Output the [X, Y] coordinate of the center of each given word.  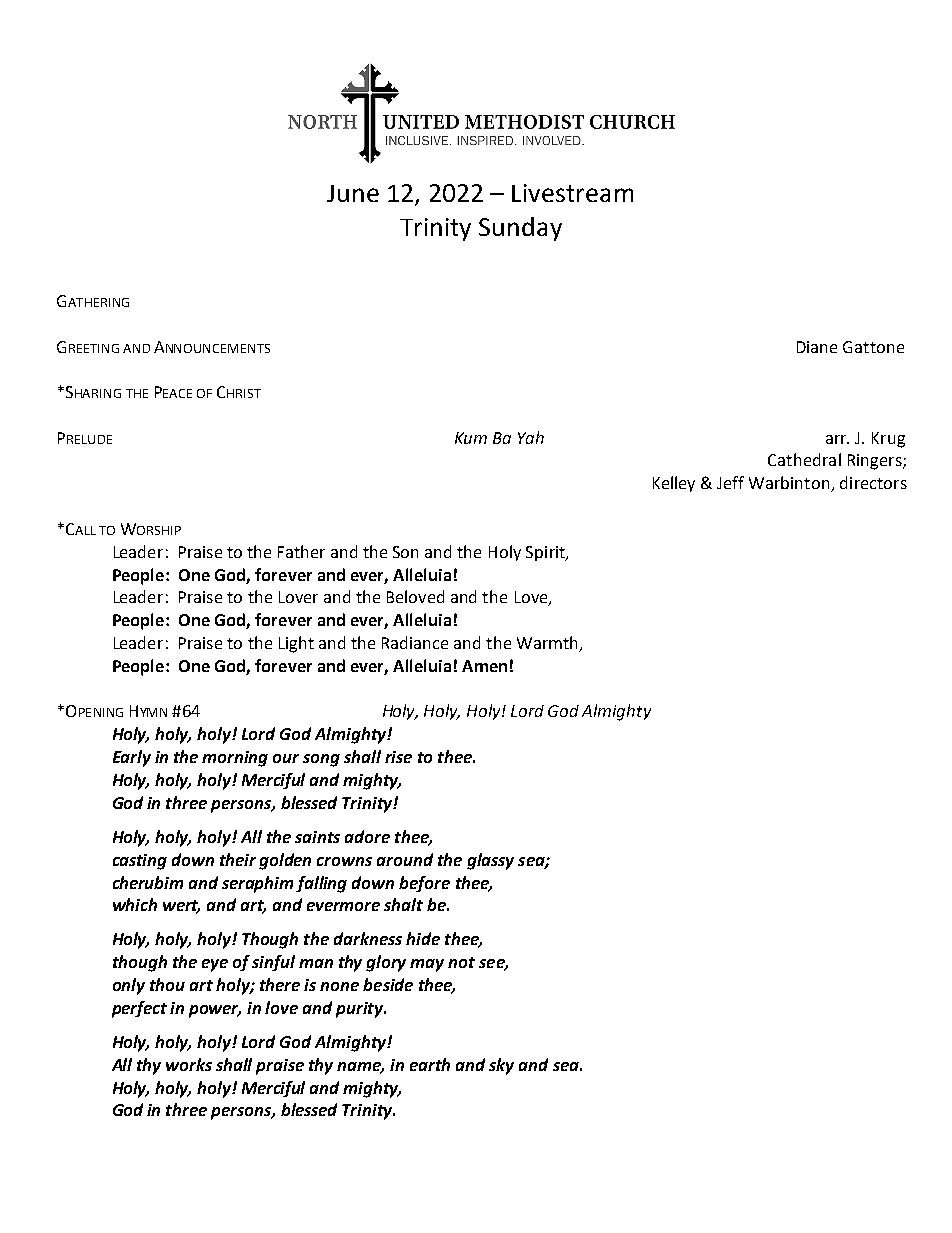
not [461, 962]
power [215, 1011]
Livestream [572, 193]
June [353, 193]
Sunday [520, 229]
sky [501, 1066]
